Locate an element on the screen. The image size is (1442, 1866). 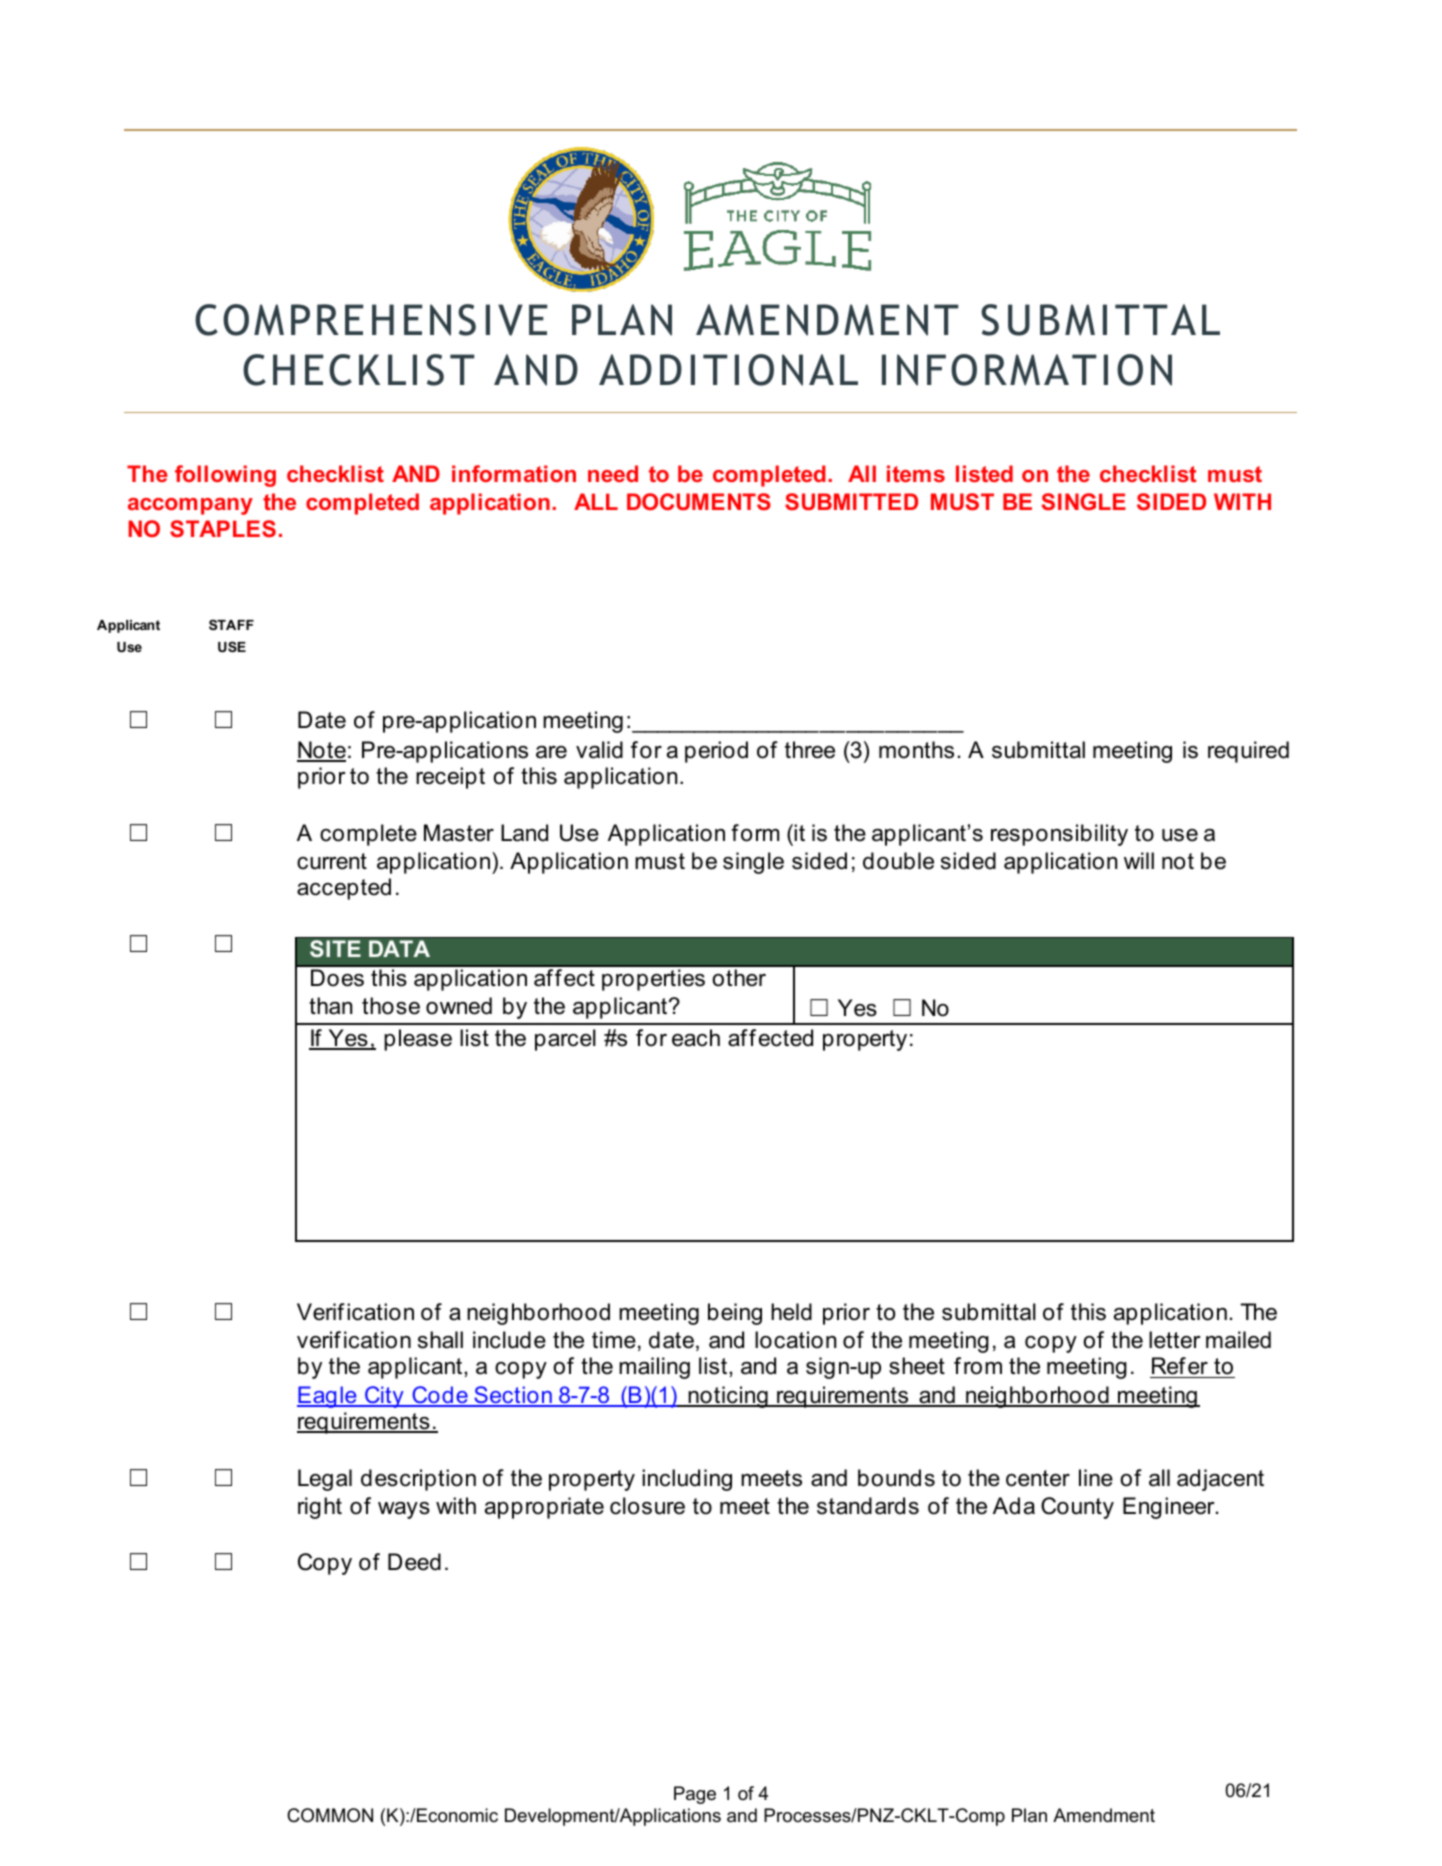
ADDITIONAL is located at coordinates (728, 370).
